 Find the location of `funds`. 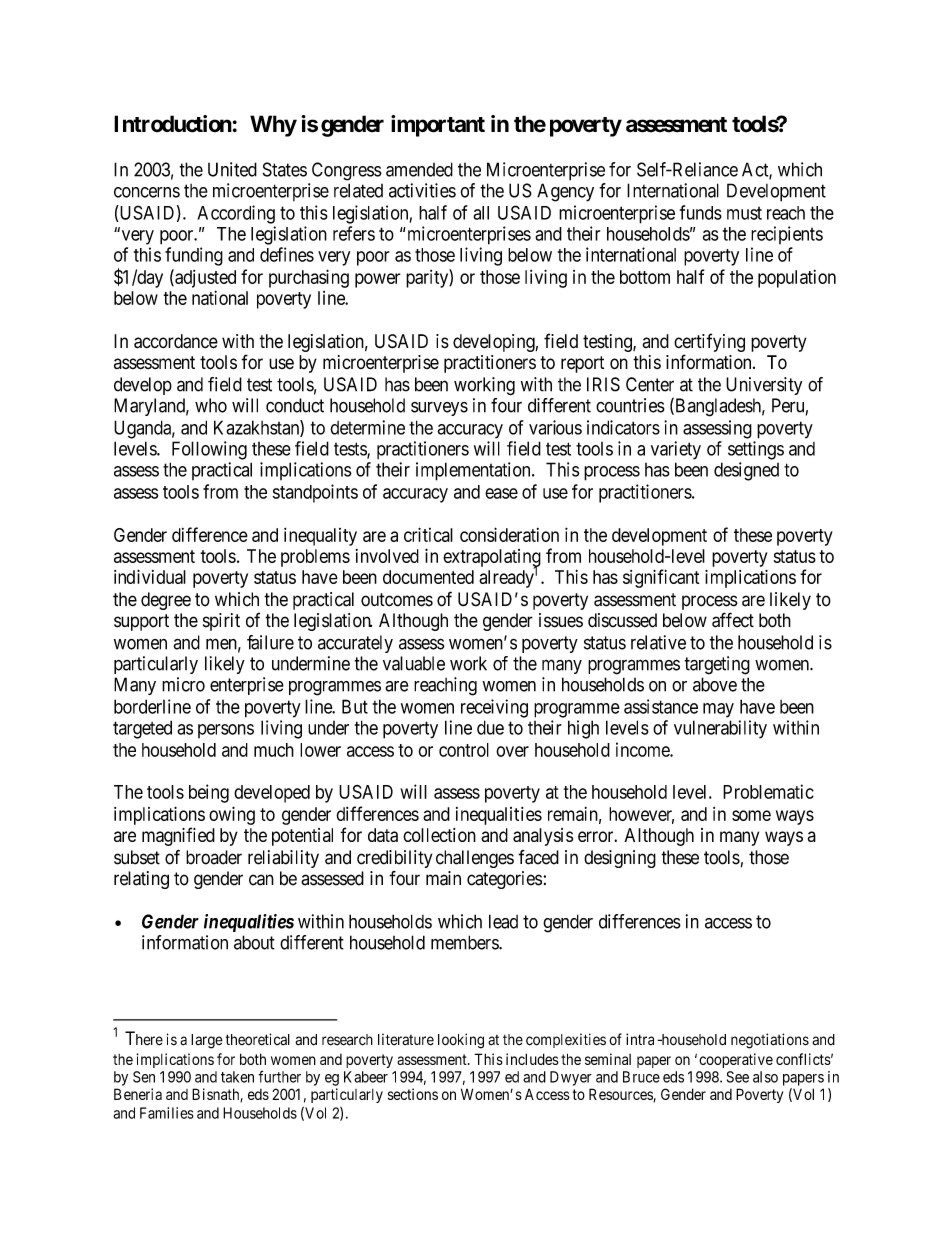

funds is located at coordinates (701, 212).
